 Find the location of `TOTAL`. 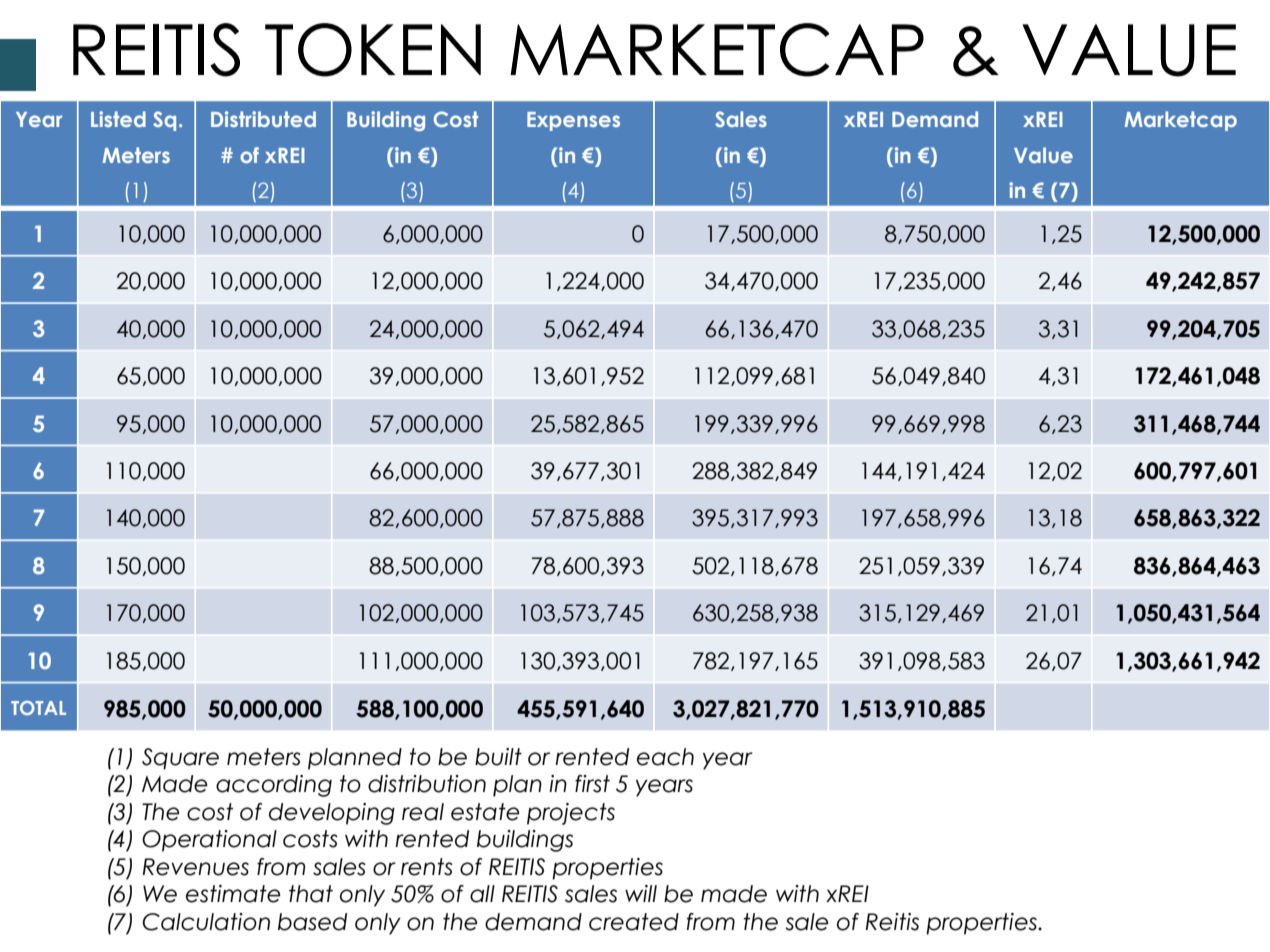

TOTAL is located at coordinates (38, 708).
